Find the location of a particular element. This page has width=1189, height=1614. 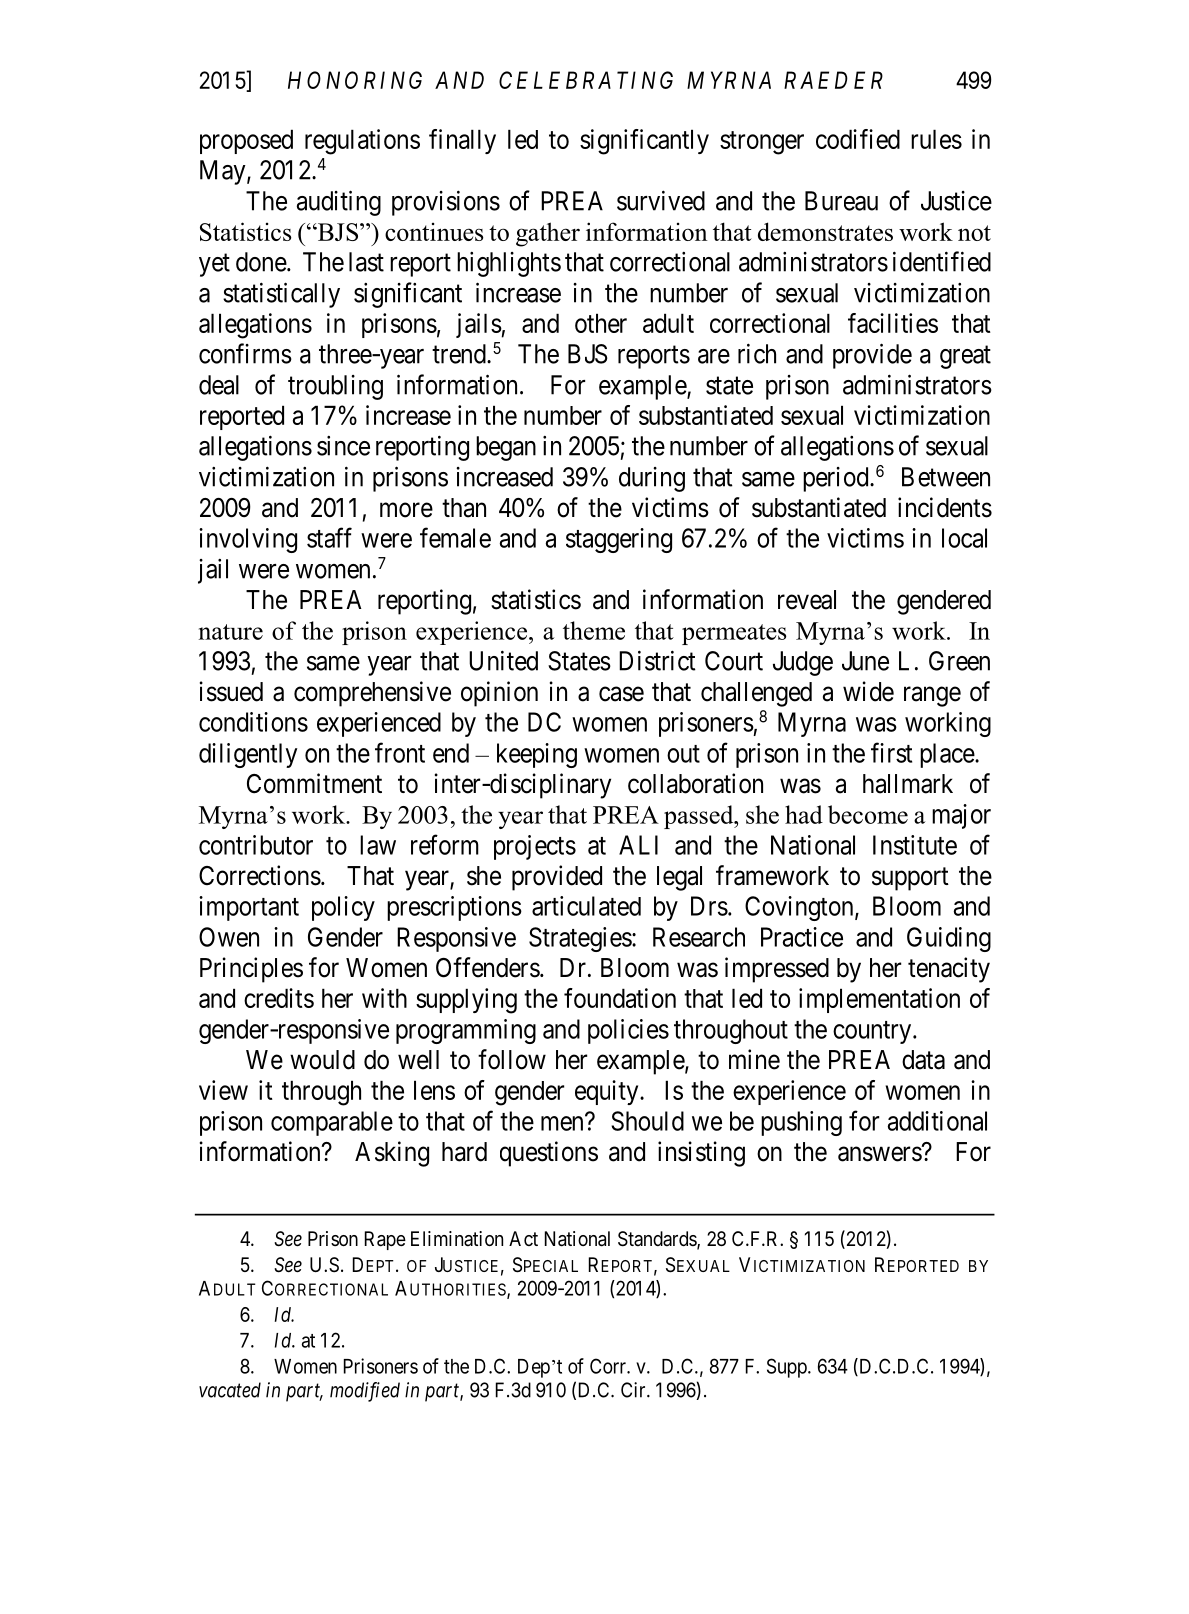

first is located at coordinates (891, 752).
